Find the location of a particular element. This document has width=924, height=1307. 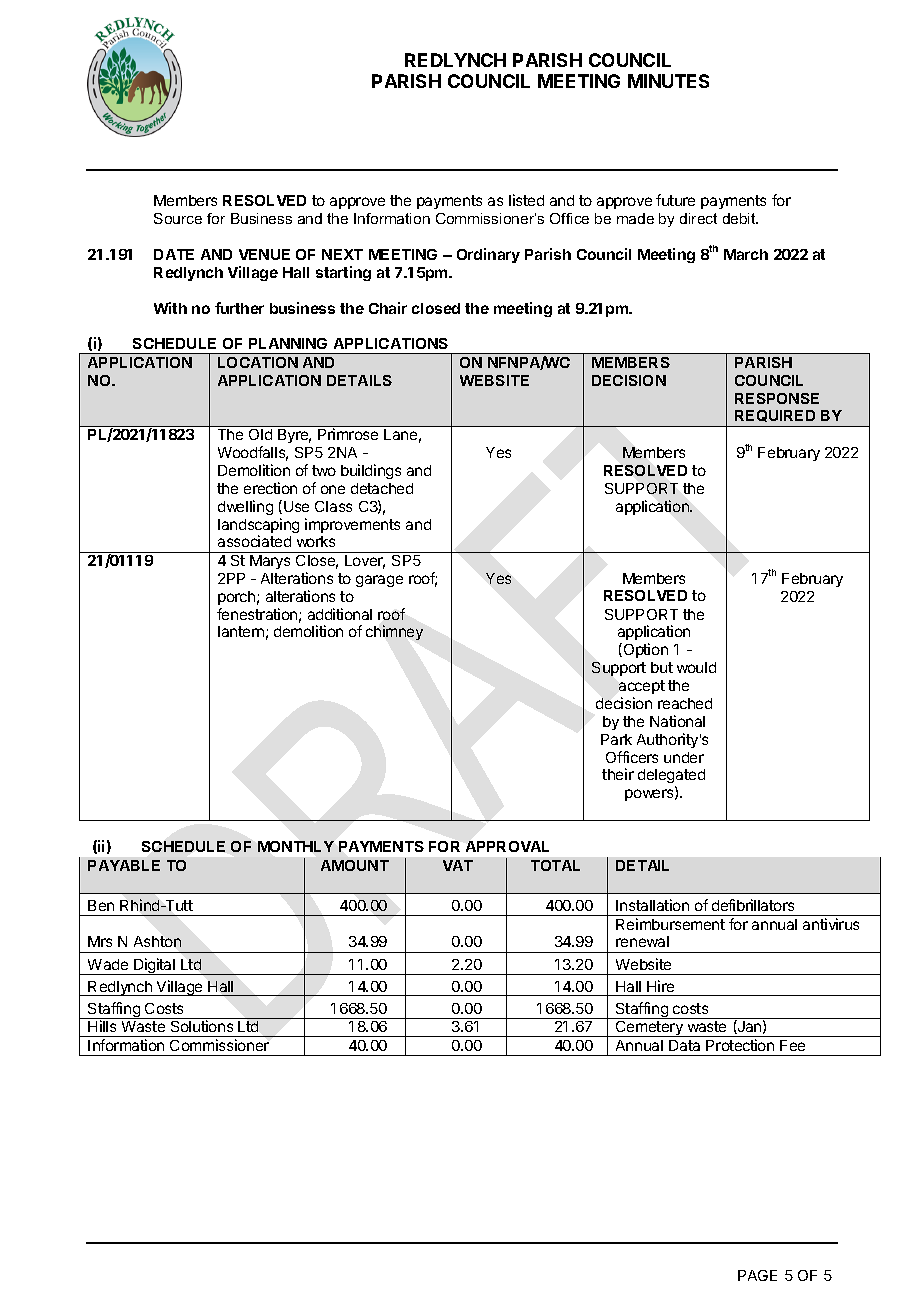

defibrillators is located at coordinates (753, 905).
